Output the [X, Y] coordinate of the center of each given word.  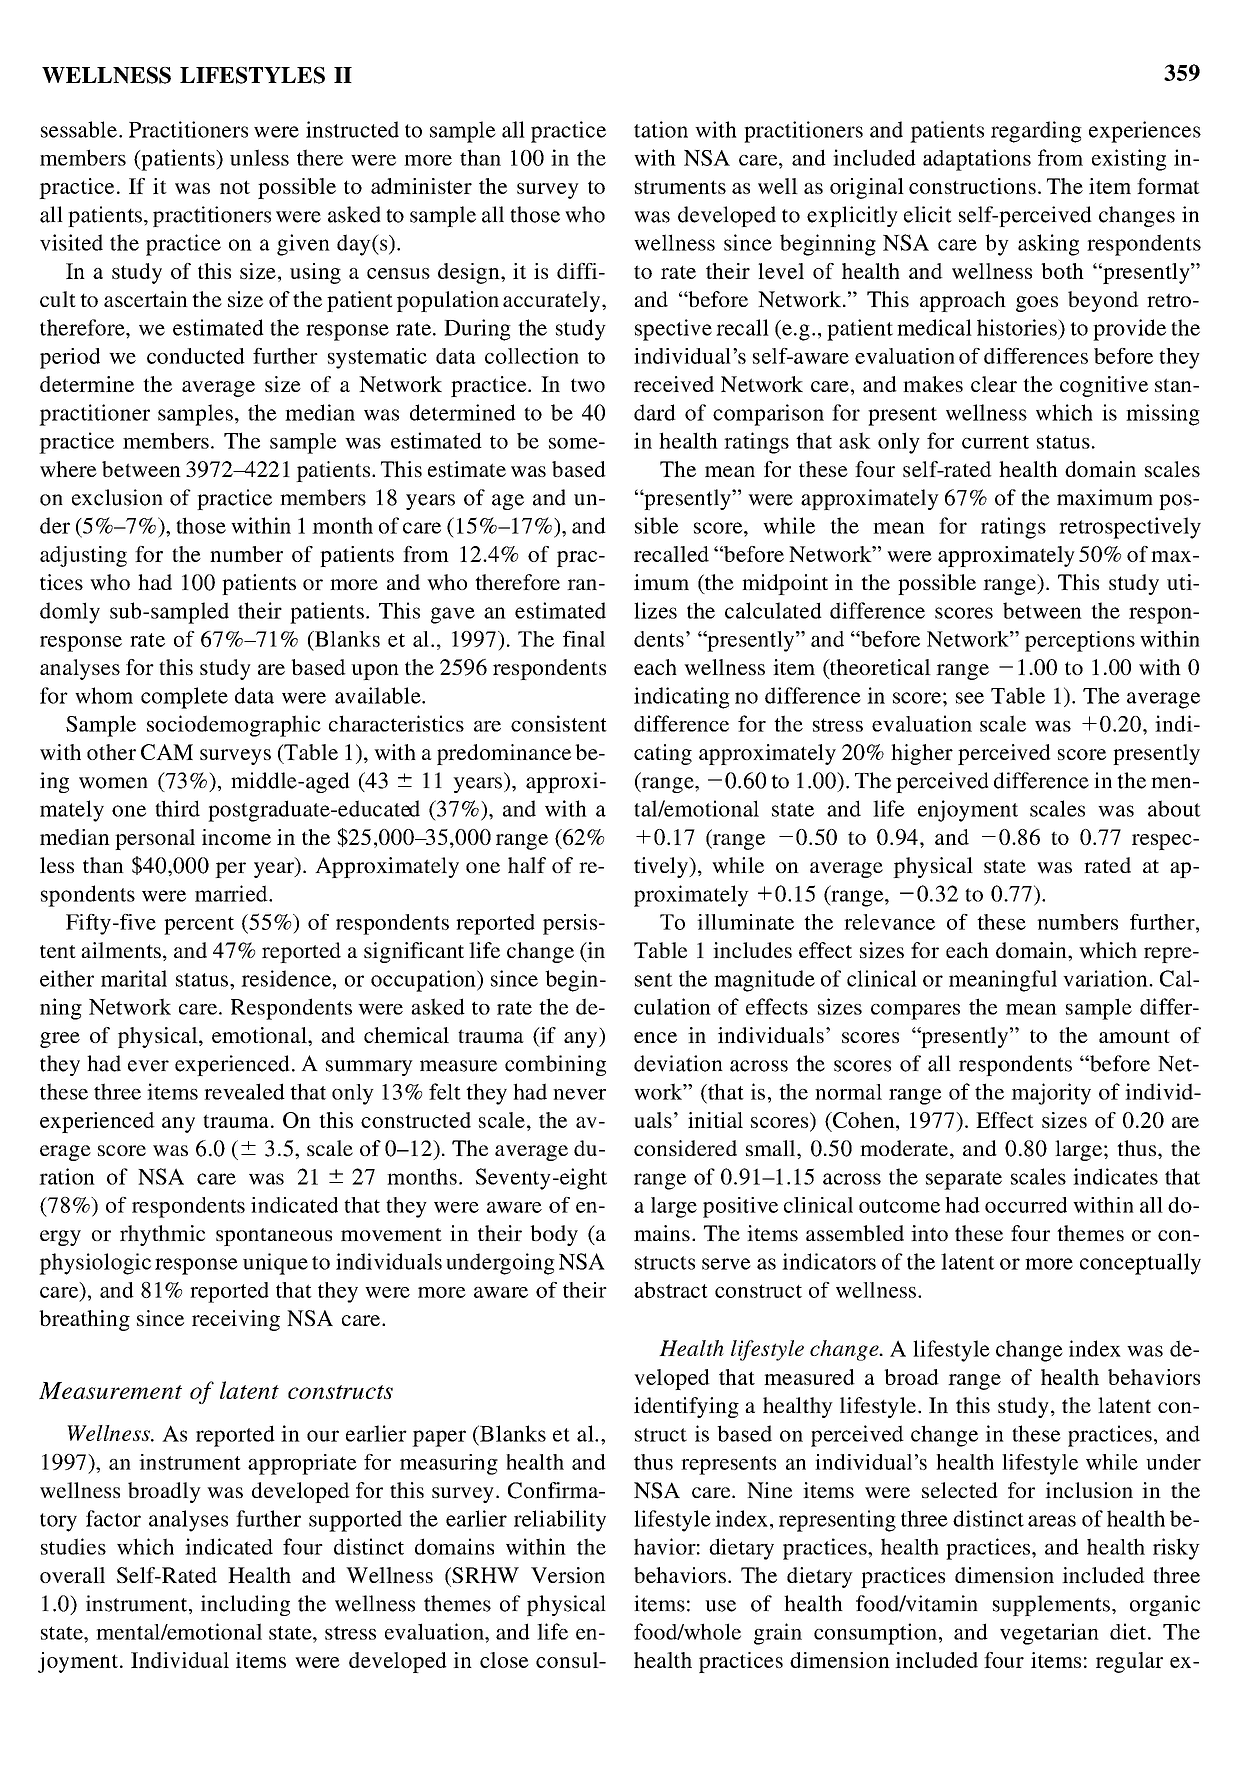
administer [421, 186]
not [235, 187]
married [232, 893]
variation [1106, 978]
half [527, 865]
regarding [1036, 132]
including [245, 1605]
